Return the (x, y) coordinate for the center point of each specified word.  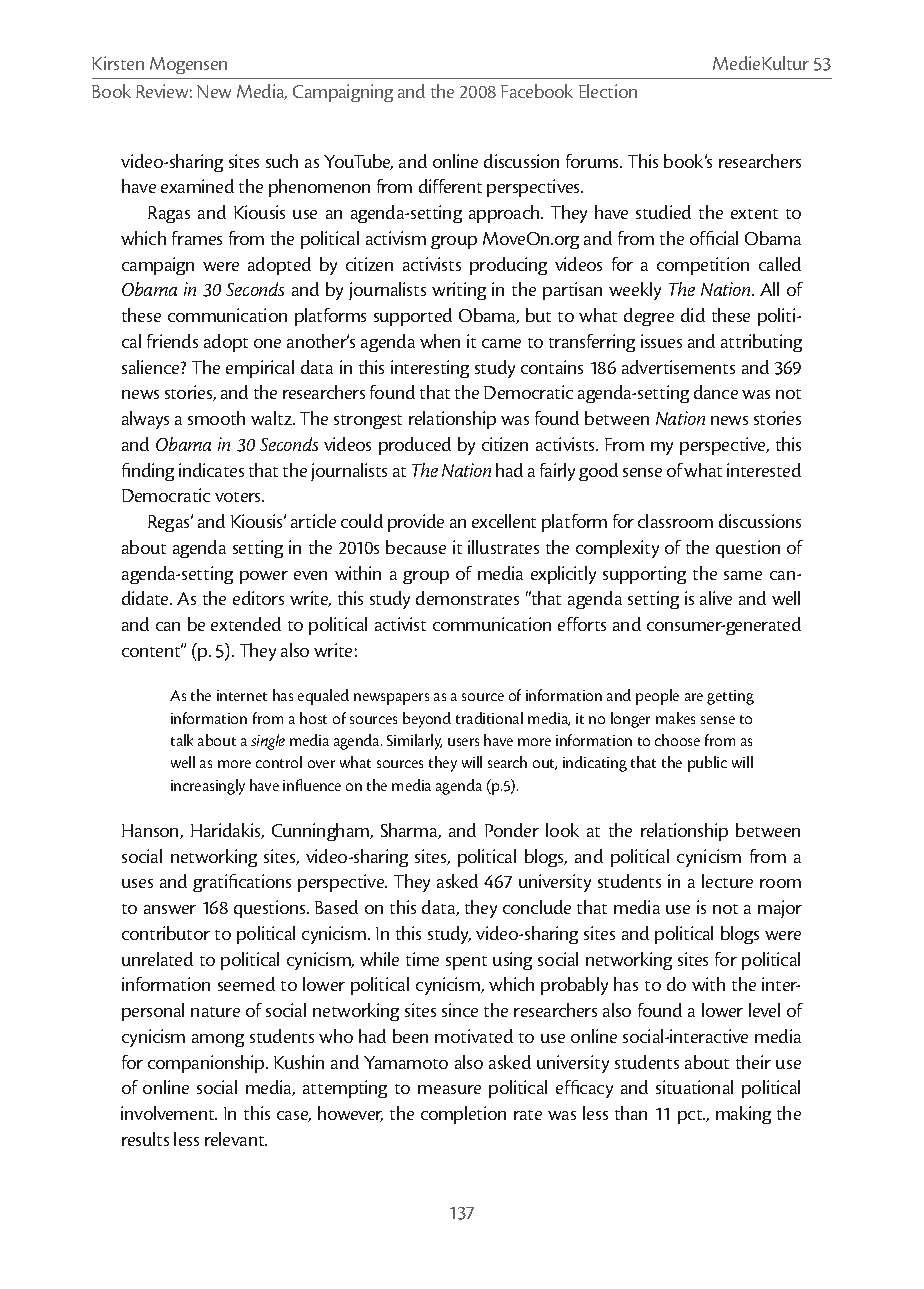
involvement (169, 1113)
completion (463, 1115)
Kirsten (118, 63)
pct (691, 1117)
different (450, 186)
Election (608, 91)
